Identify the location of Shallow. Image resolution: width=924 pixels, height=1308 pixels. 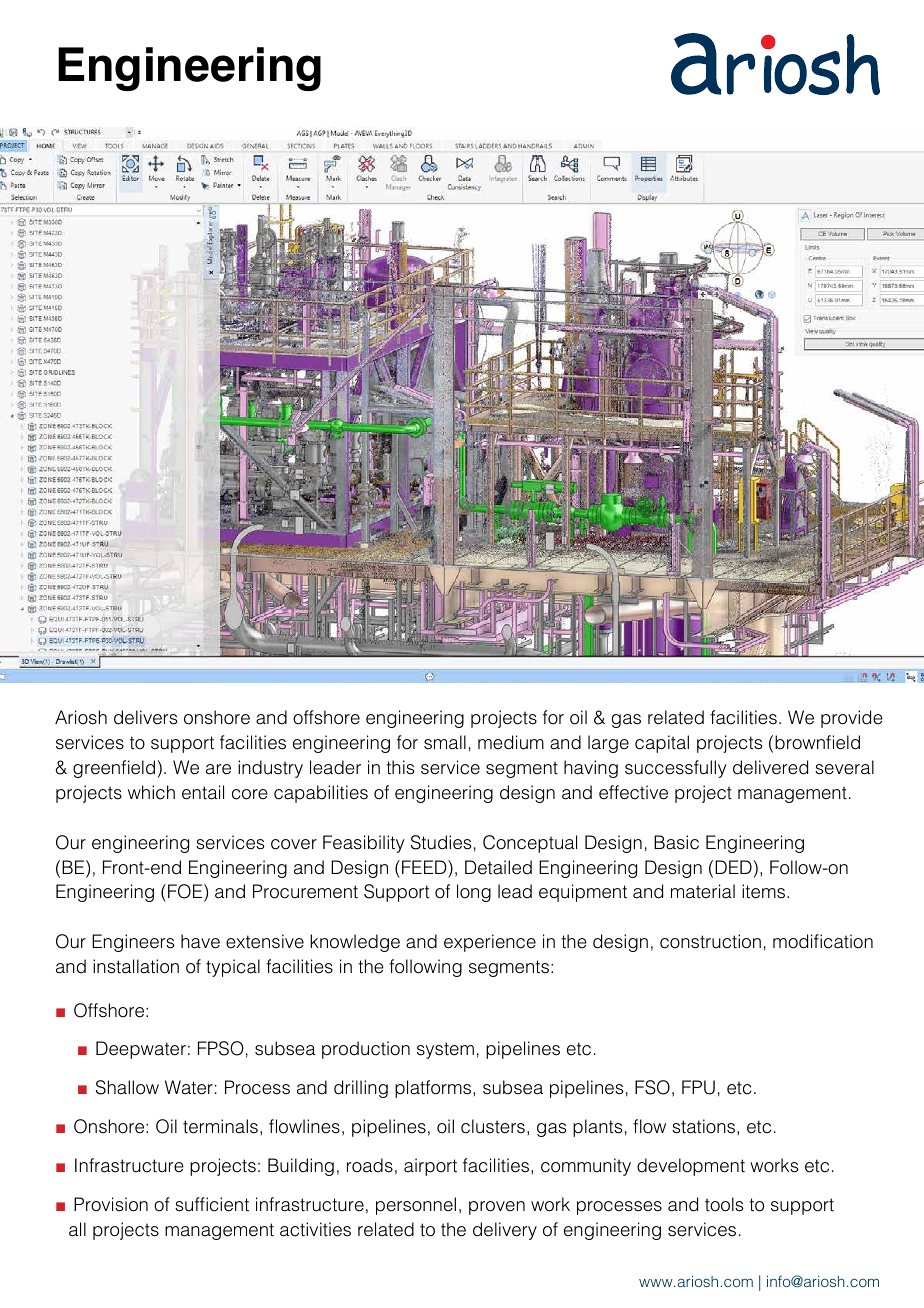
(127, 1087).
